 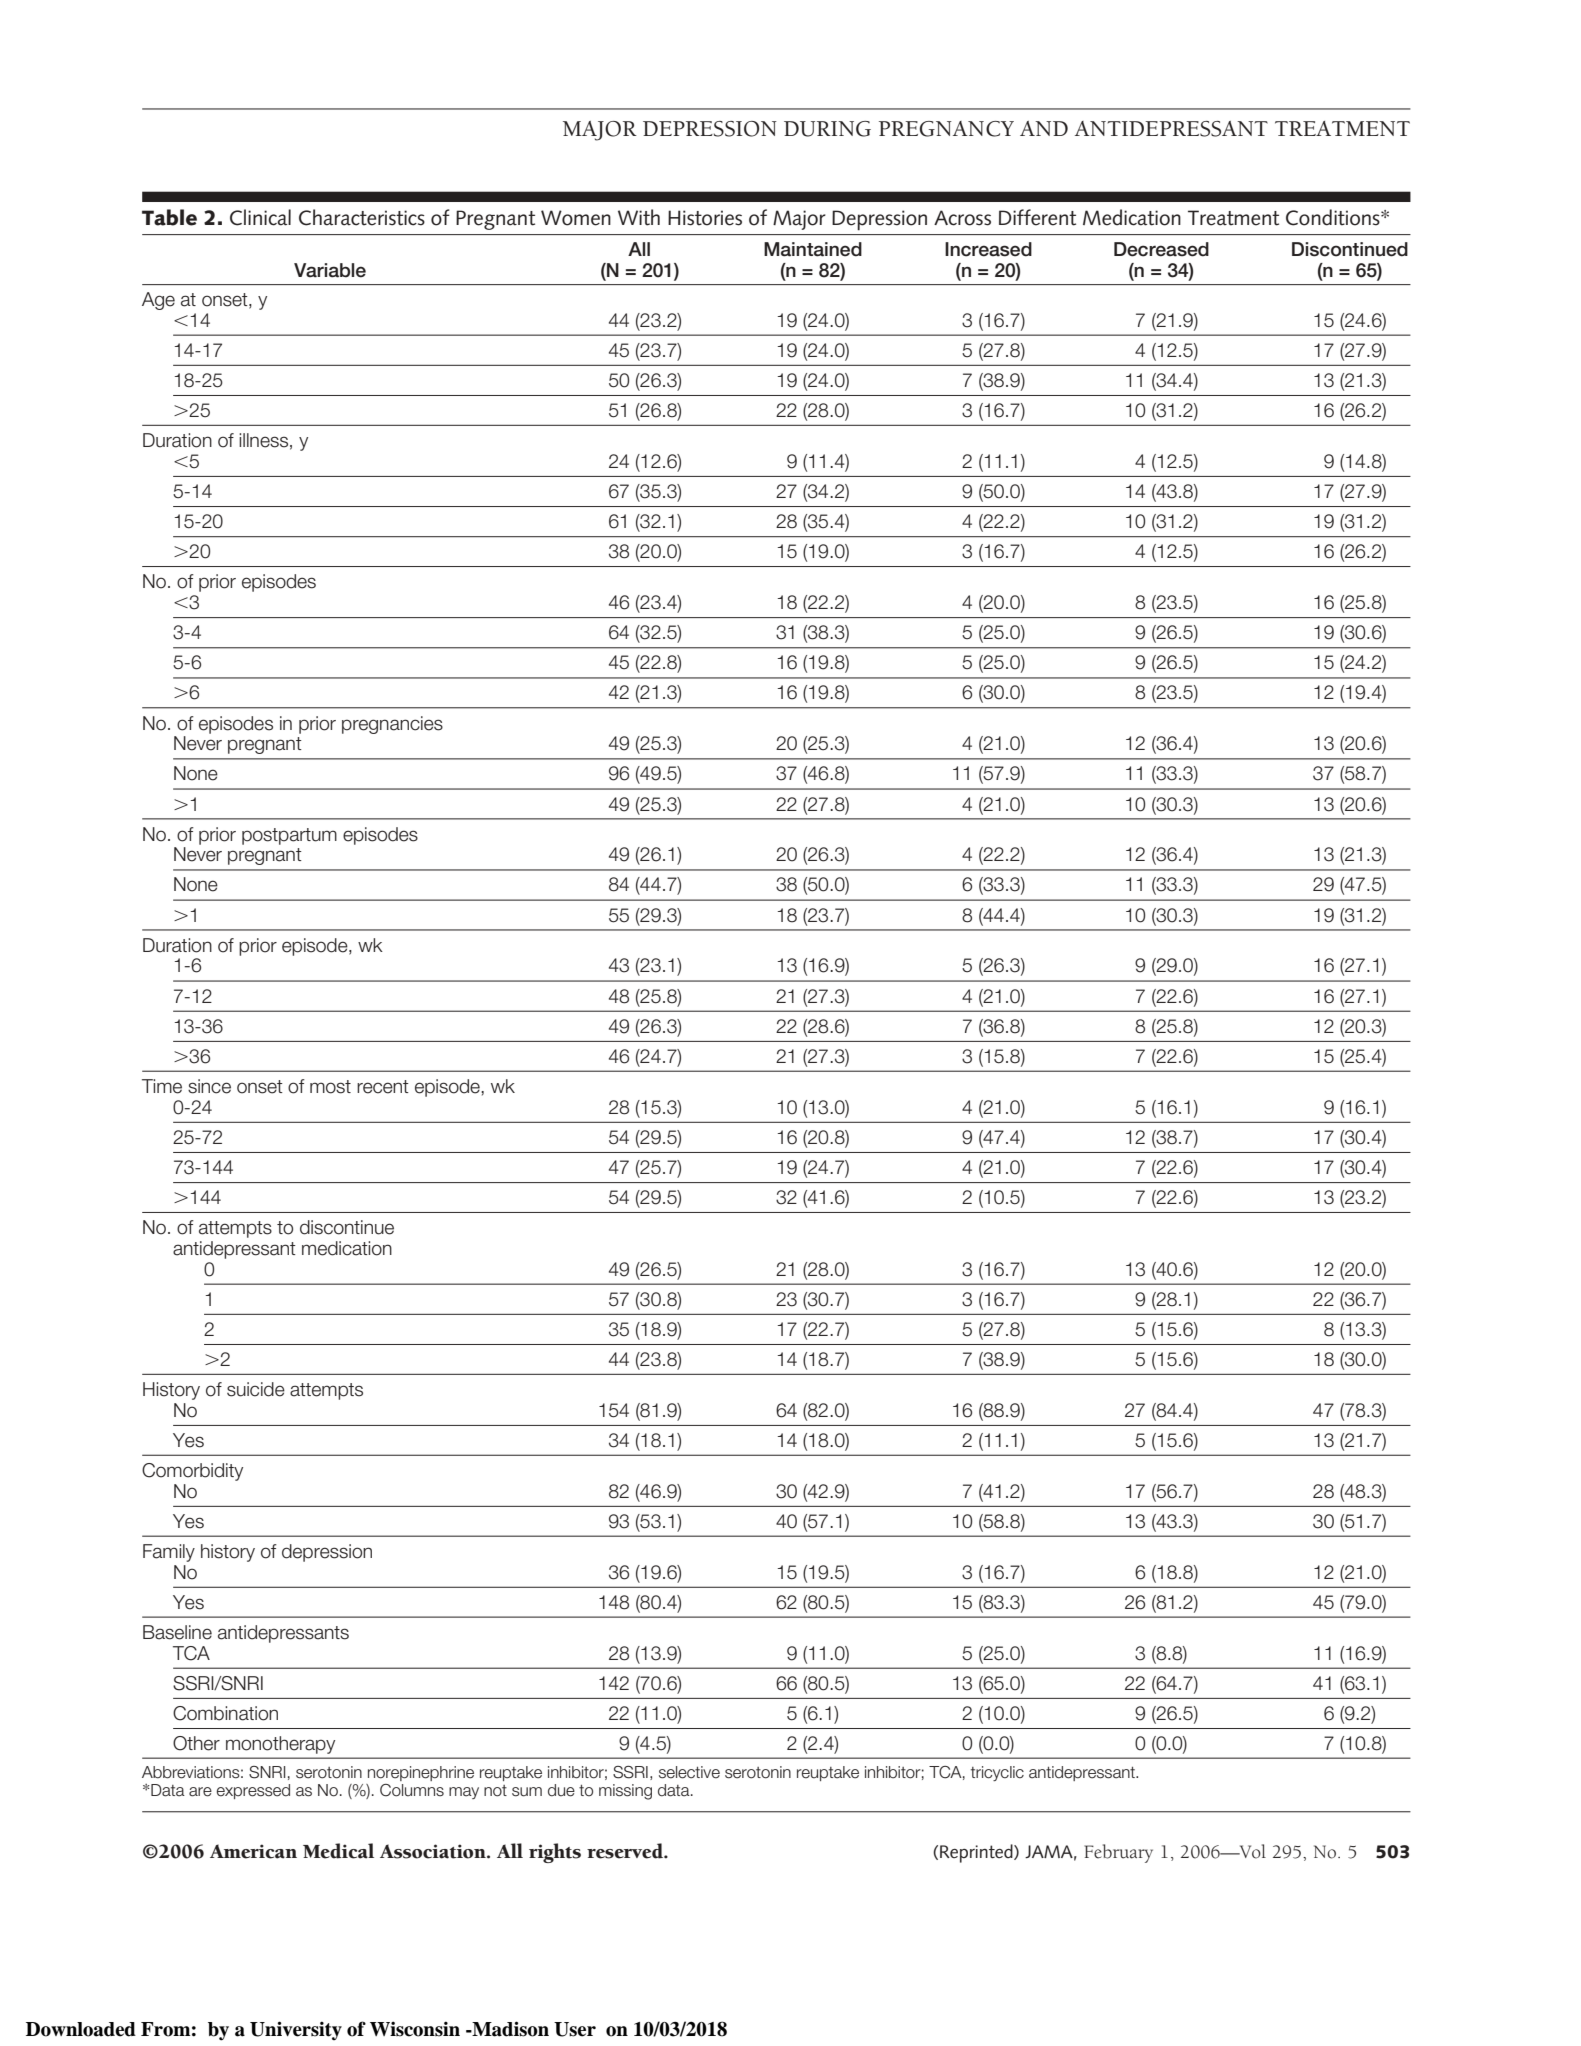 I want to click on since, so click(x=209, y=1086).
